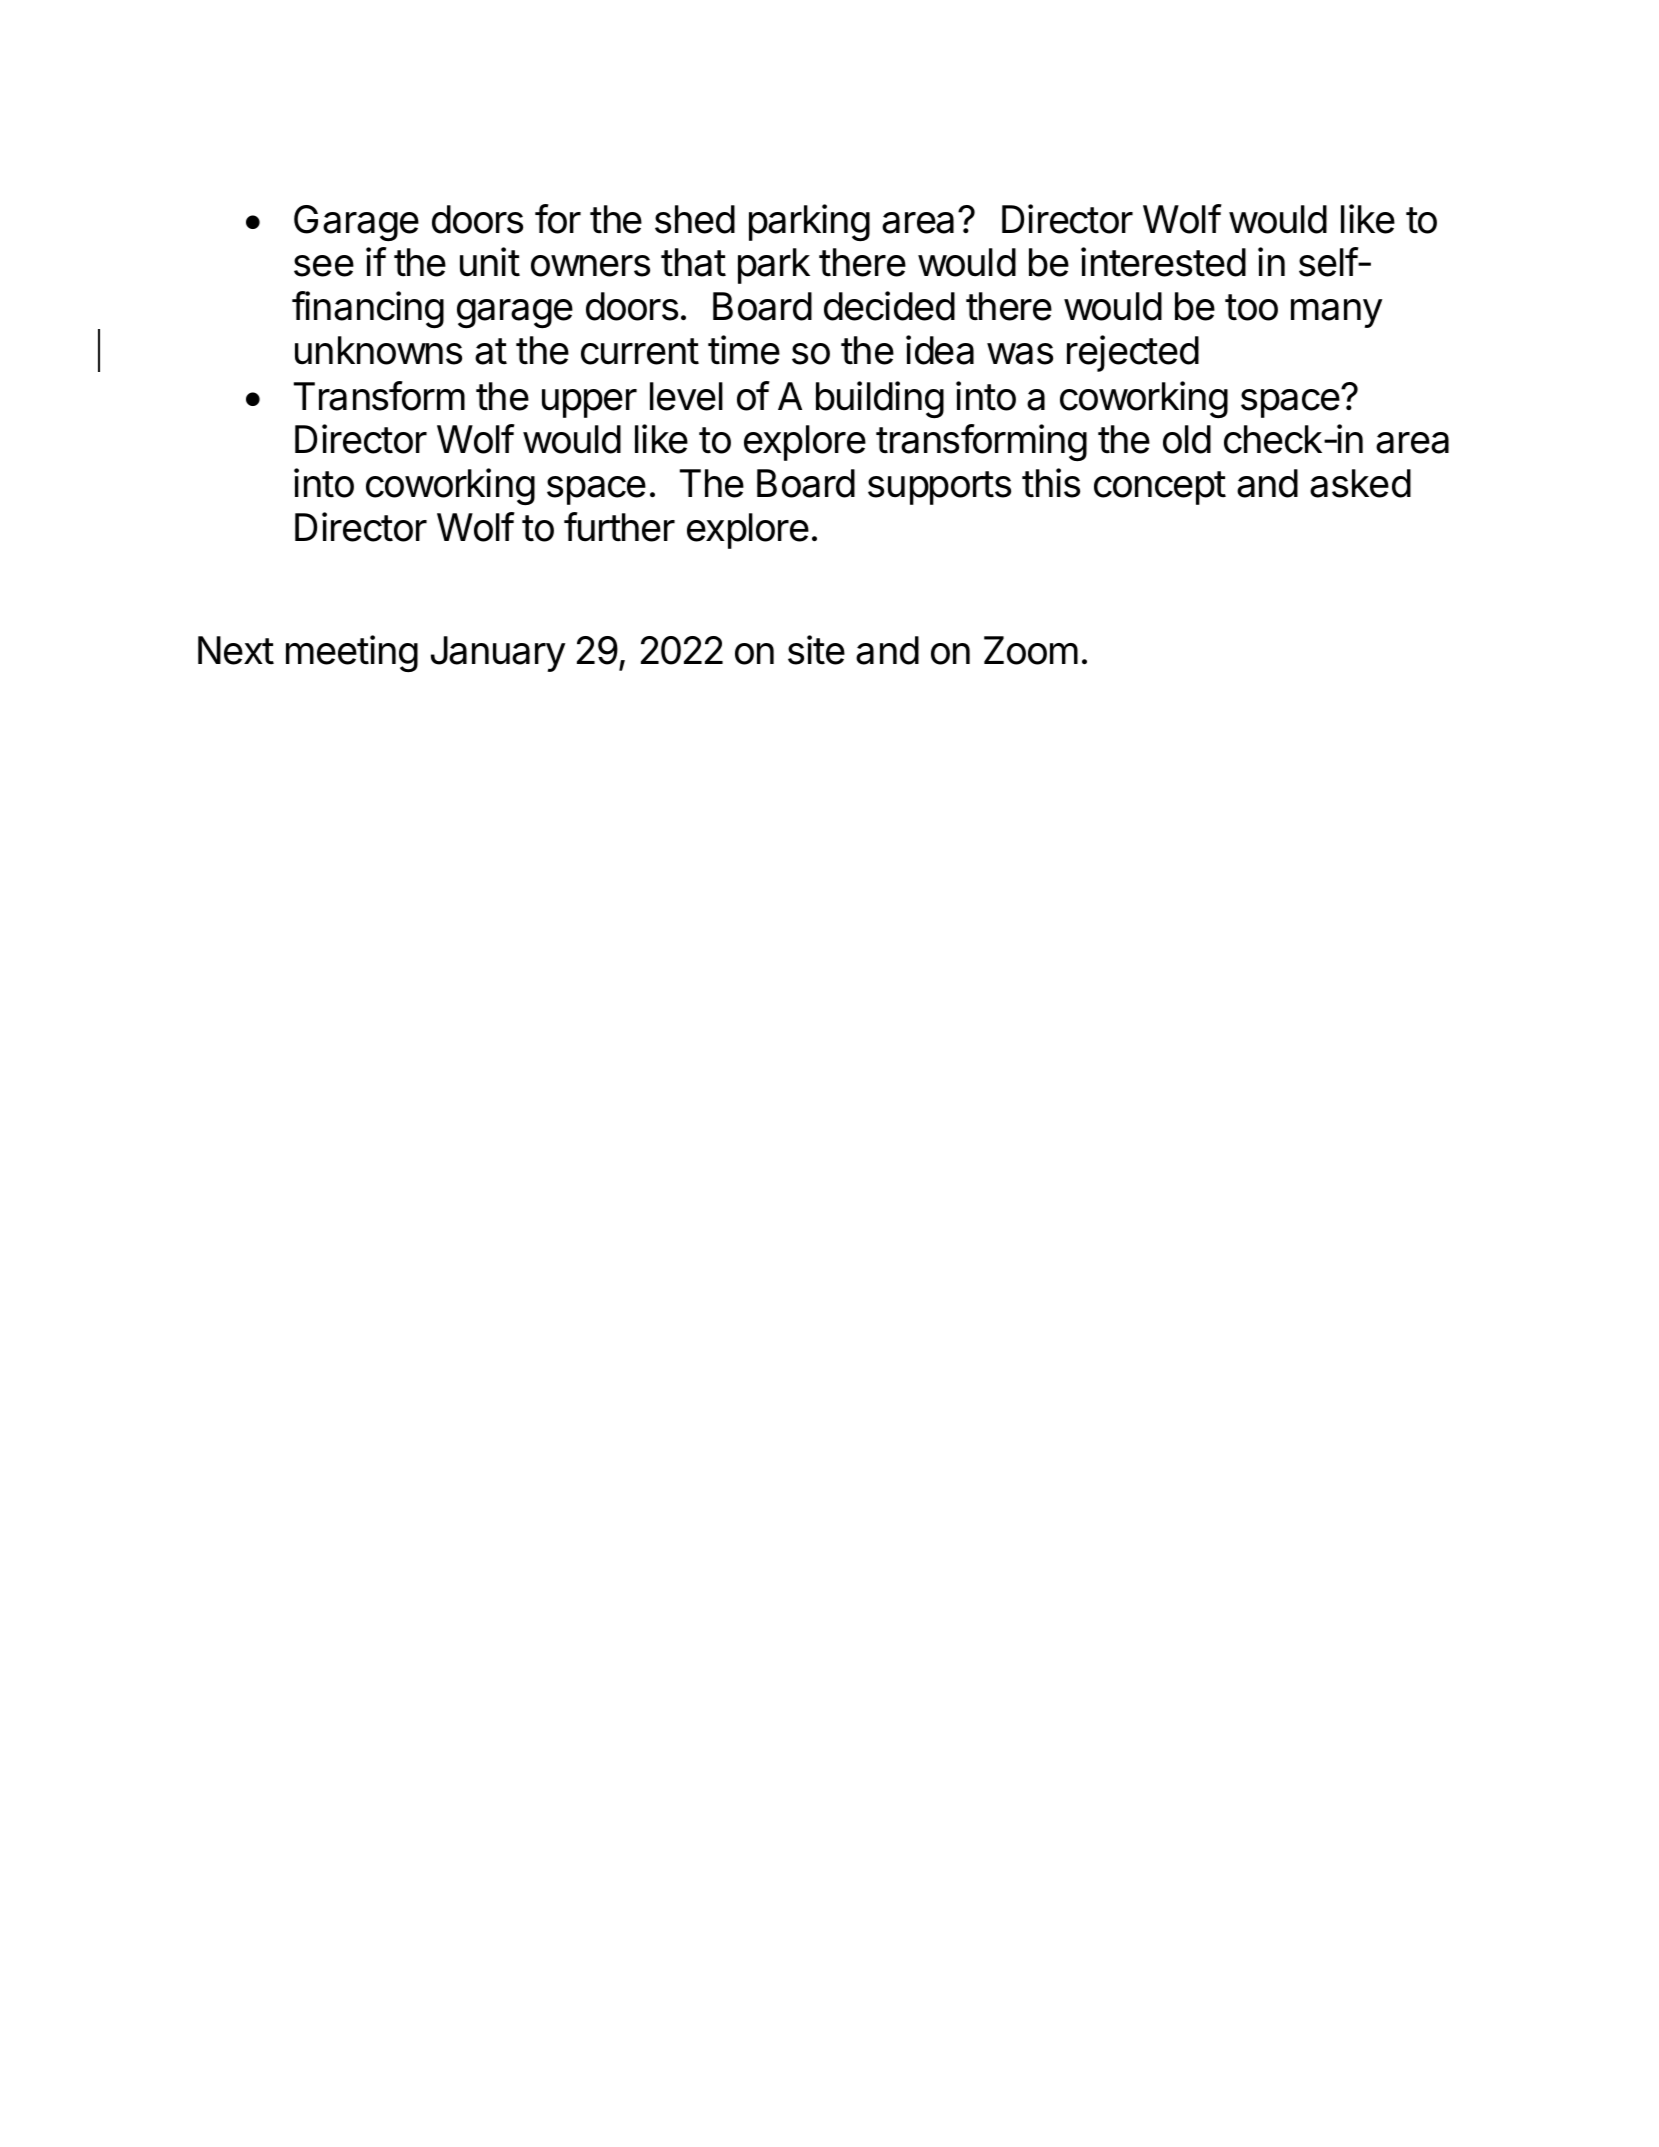 The image size is (1659, 2147). What do you see at coordinates (939, 488) in the screenshot?
I see `supports` at bounding box center [939, 488].
